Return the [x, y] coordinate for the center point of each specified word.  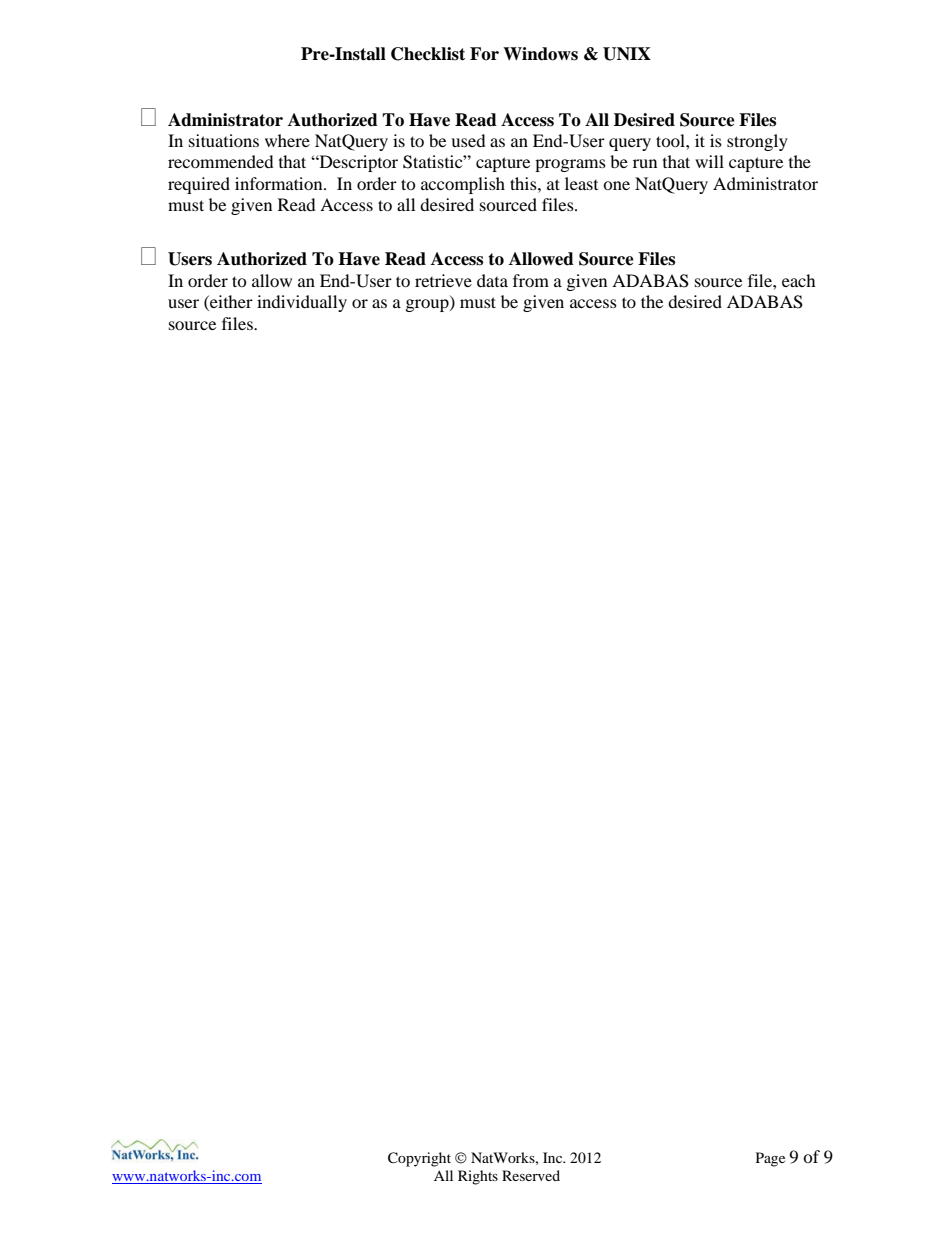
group [428, 305]
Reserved [531, 1175]
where [287, 140]
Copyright [419, 1159]
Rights [478, 1177]
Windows [540, 54]
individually [302, 303]
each [799, 280]
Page [770, 1159]
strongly [757, 142]
